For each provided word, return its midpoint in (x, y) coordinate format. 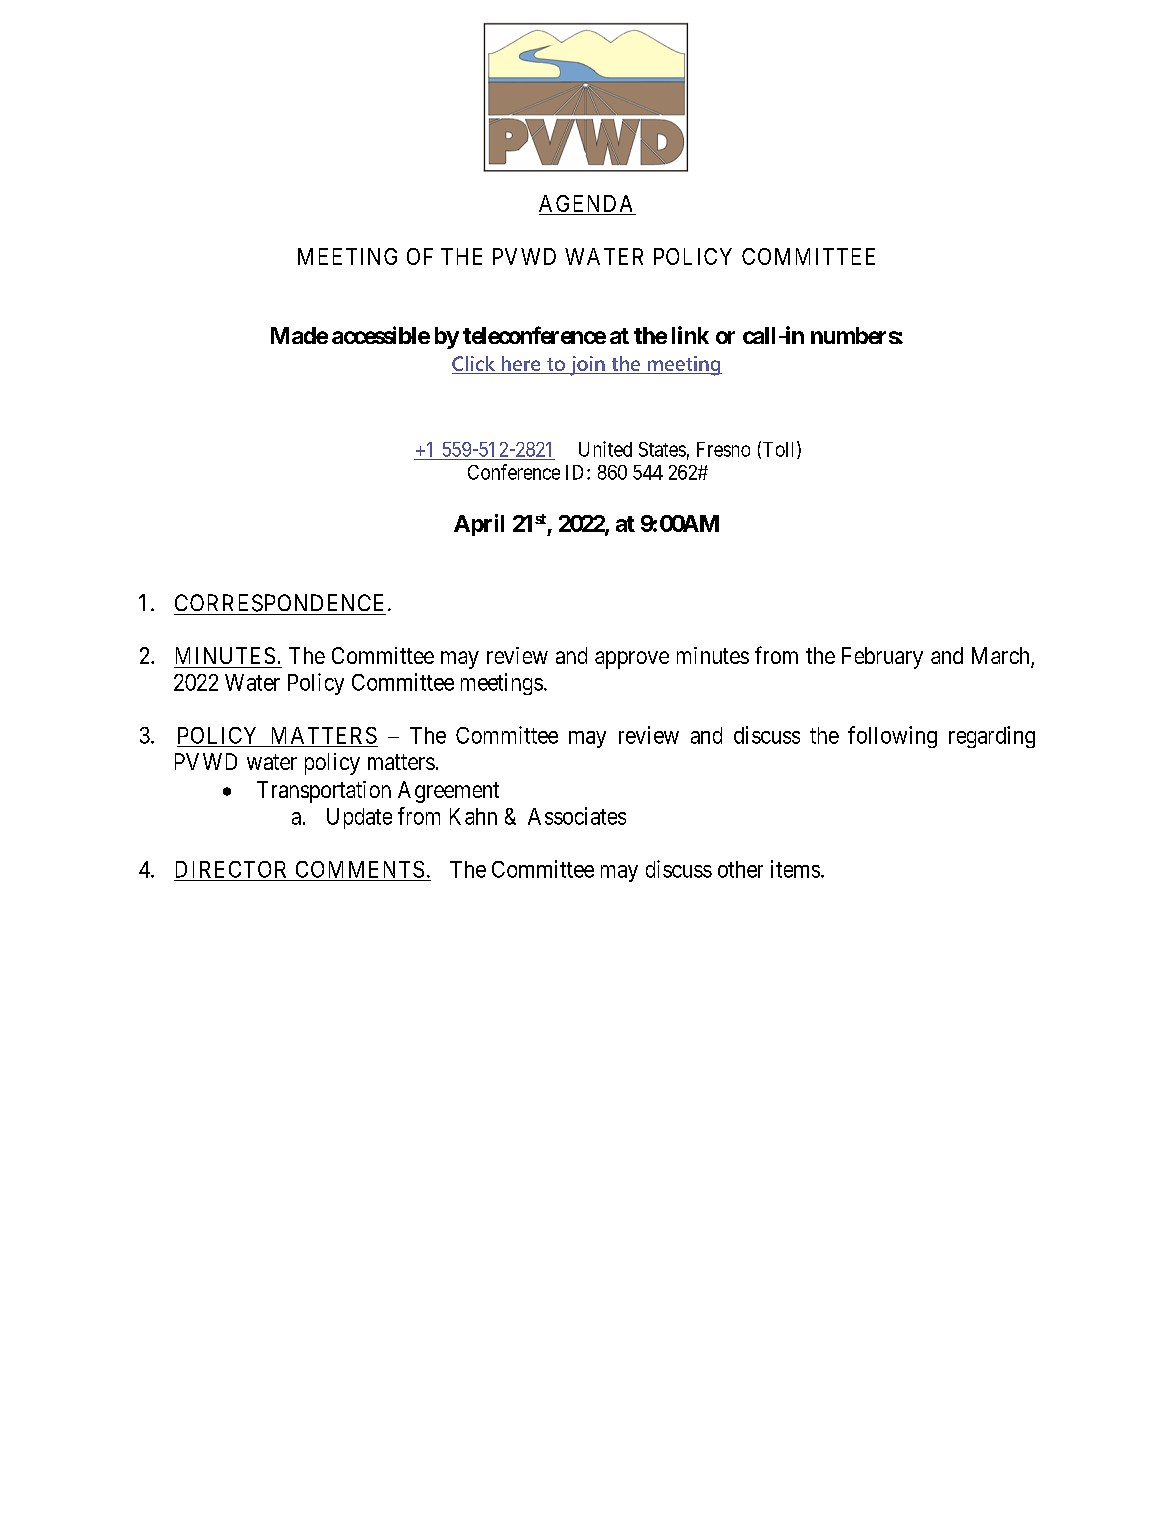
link (690, 335)
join (587, 366)
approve (632, 660)
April (479, 525)
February (882, 658)
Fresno (723, 449)
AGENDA (587, 205)
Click (474, 365)
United (605, 449)
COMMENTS (360, 869)
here (521, 365)
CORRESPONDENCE (279, 603)
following (892, 737)
